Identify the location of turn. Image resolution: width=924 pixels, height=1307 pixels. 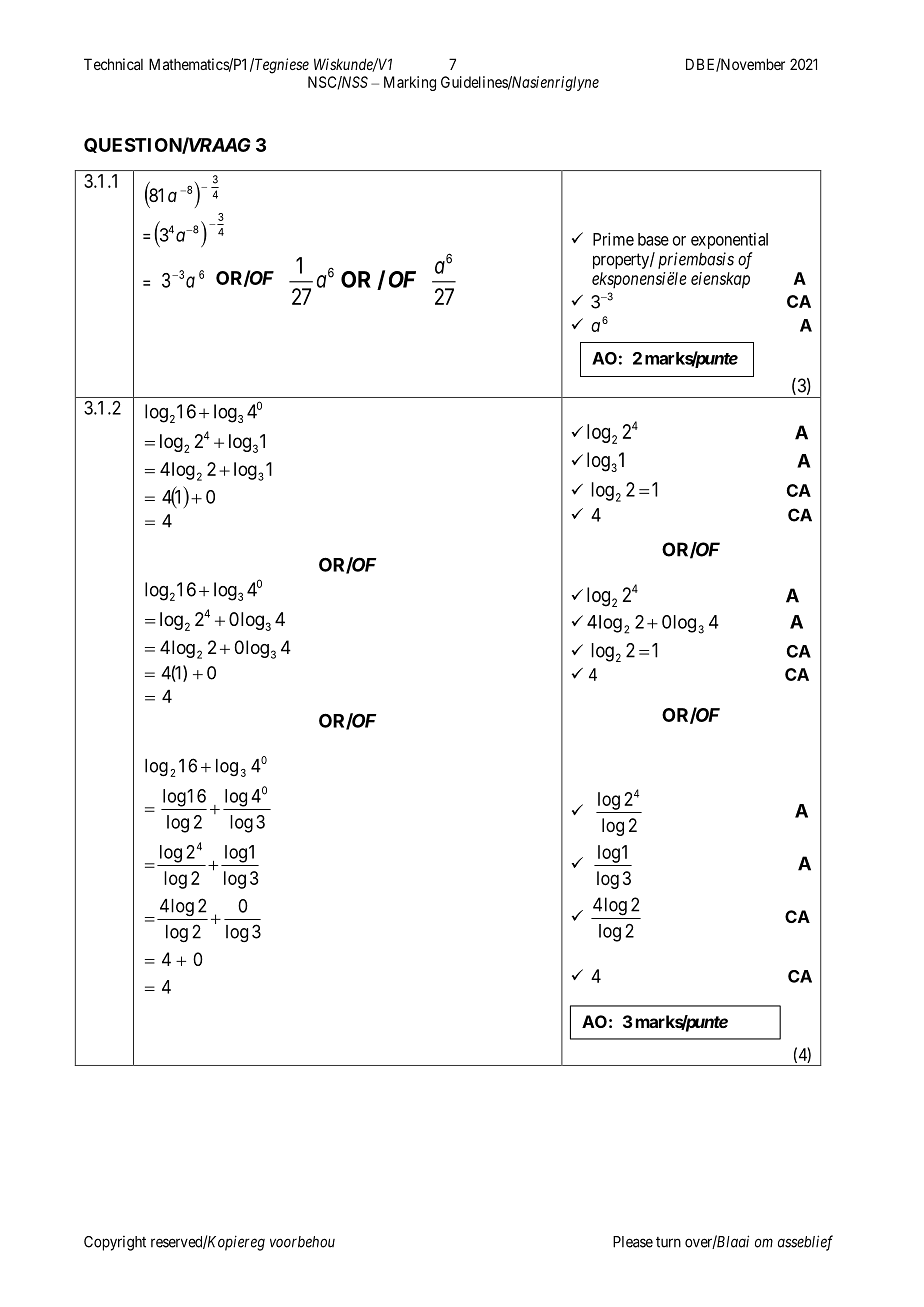
(668, 1242).
